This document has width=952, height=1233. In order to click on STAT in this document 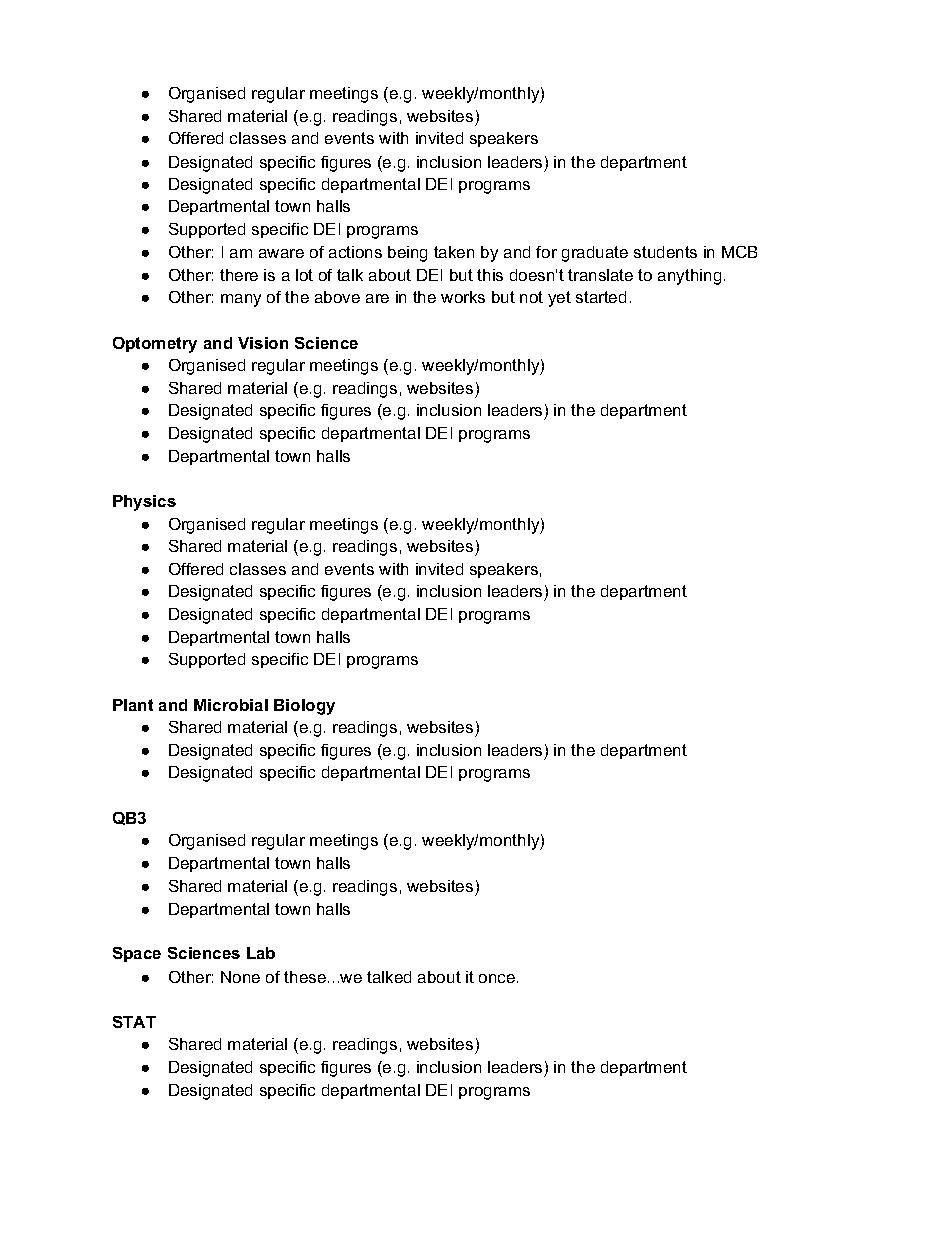, I will do `click(134, 1022)`.
